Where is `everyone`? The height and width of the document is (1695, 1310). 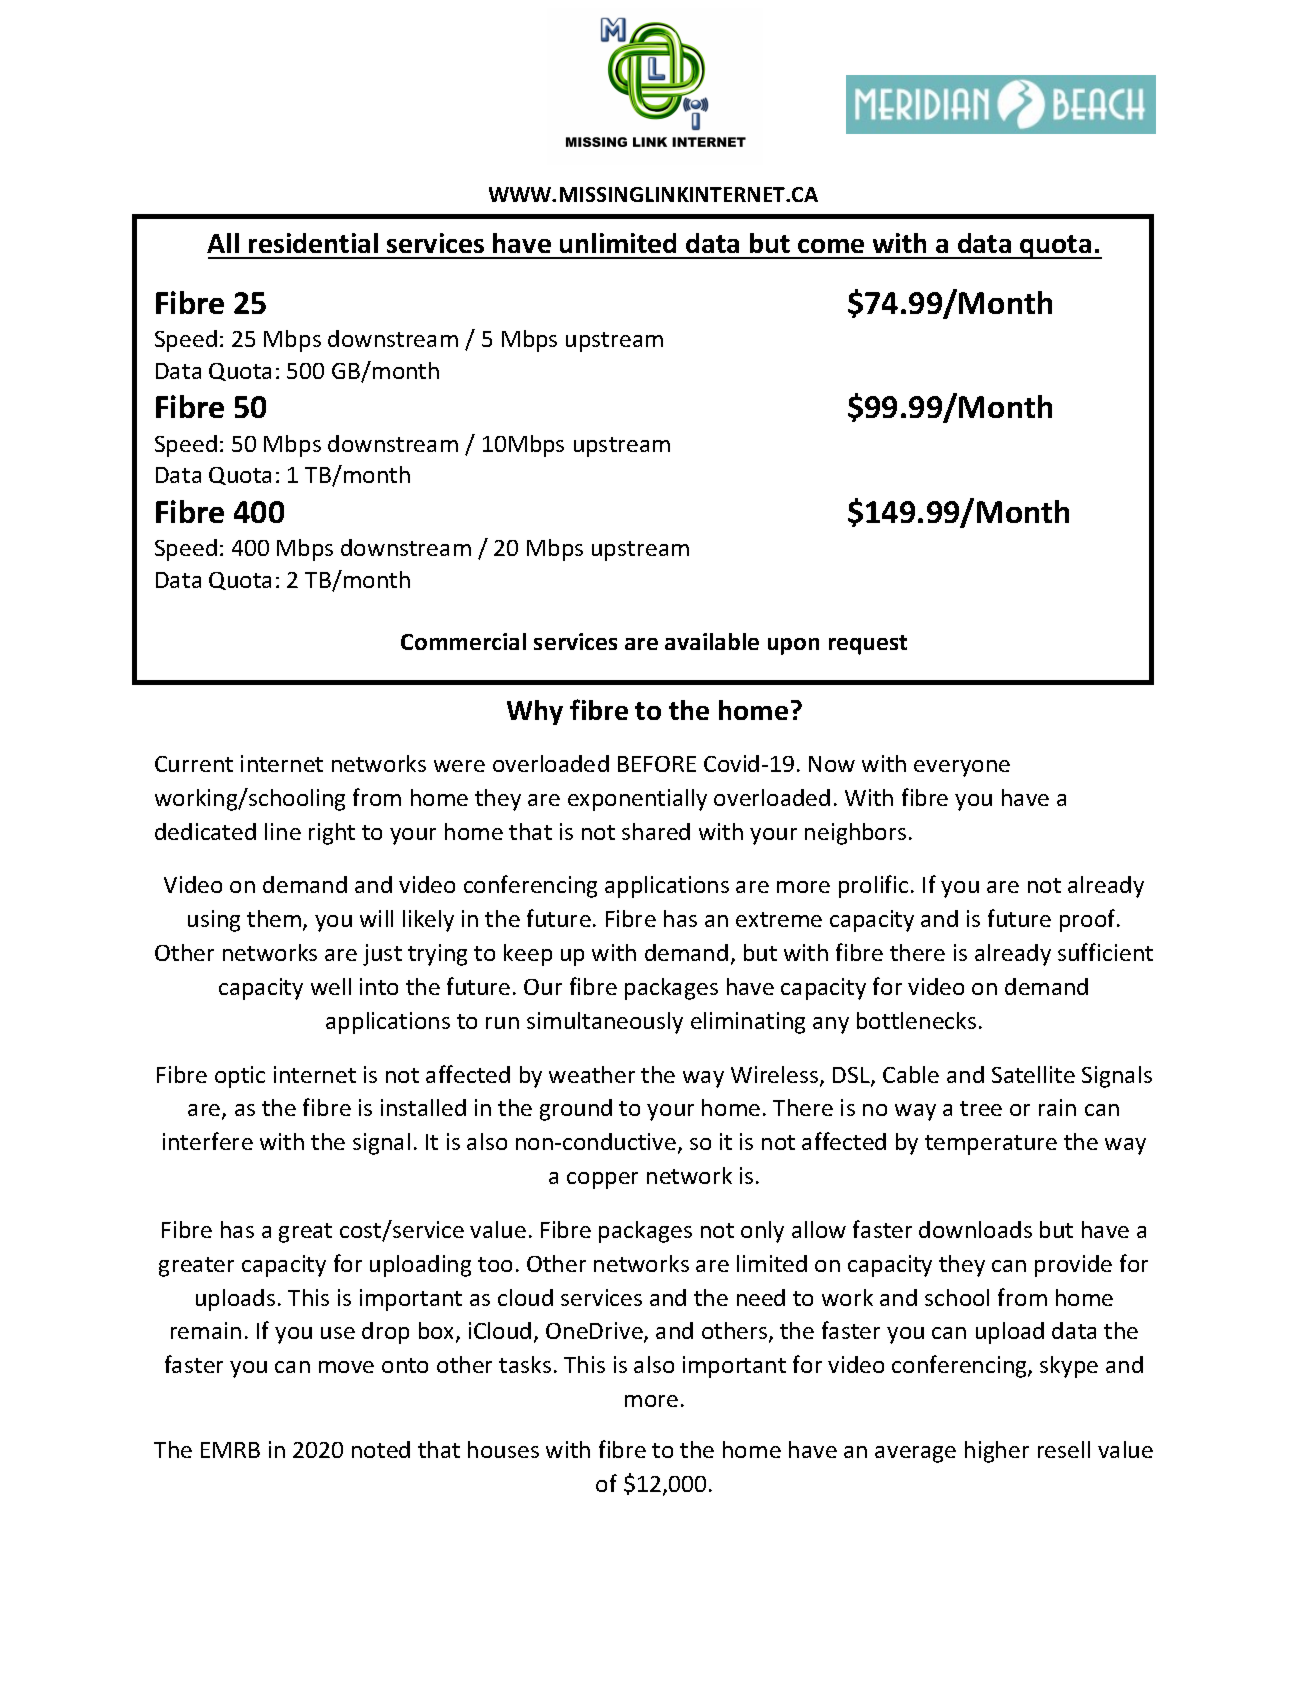
everyone is located at coordinates (962, 768).
